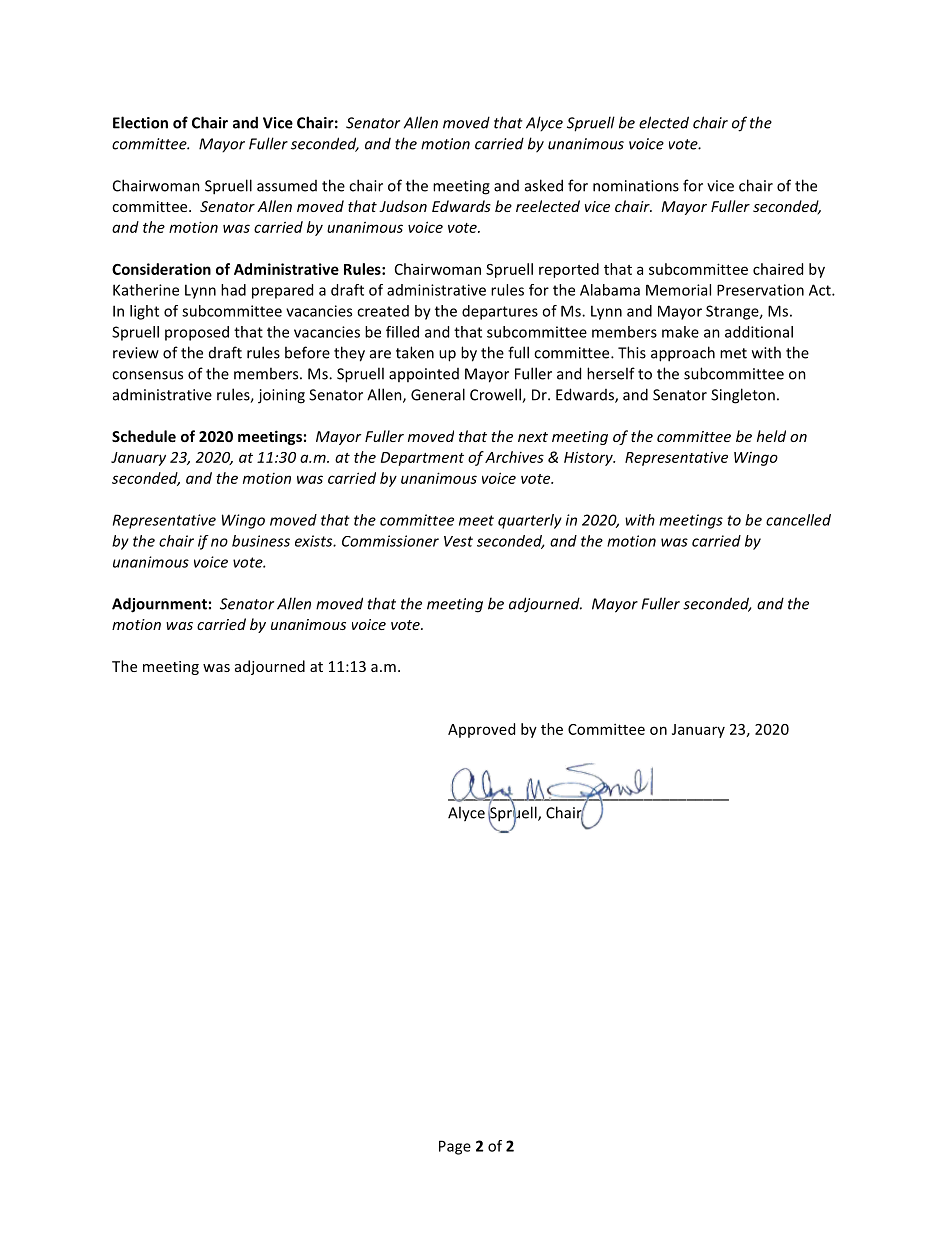 The image size is (952, 1233). I want to click on Adjournment, so click(159, 605).
